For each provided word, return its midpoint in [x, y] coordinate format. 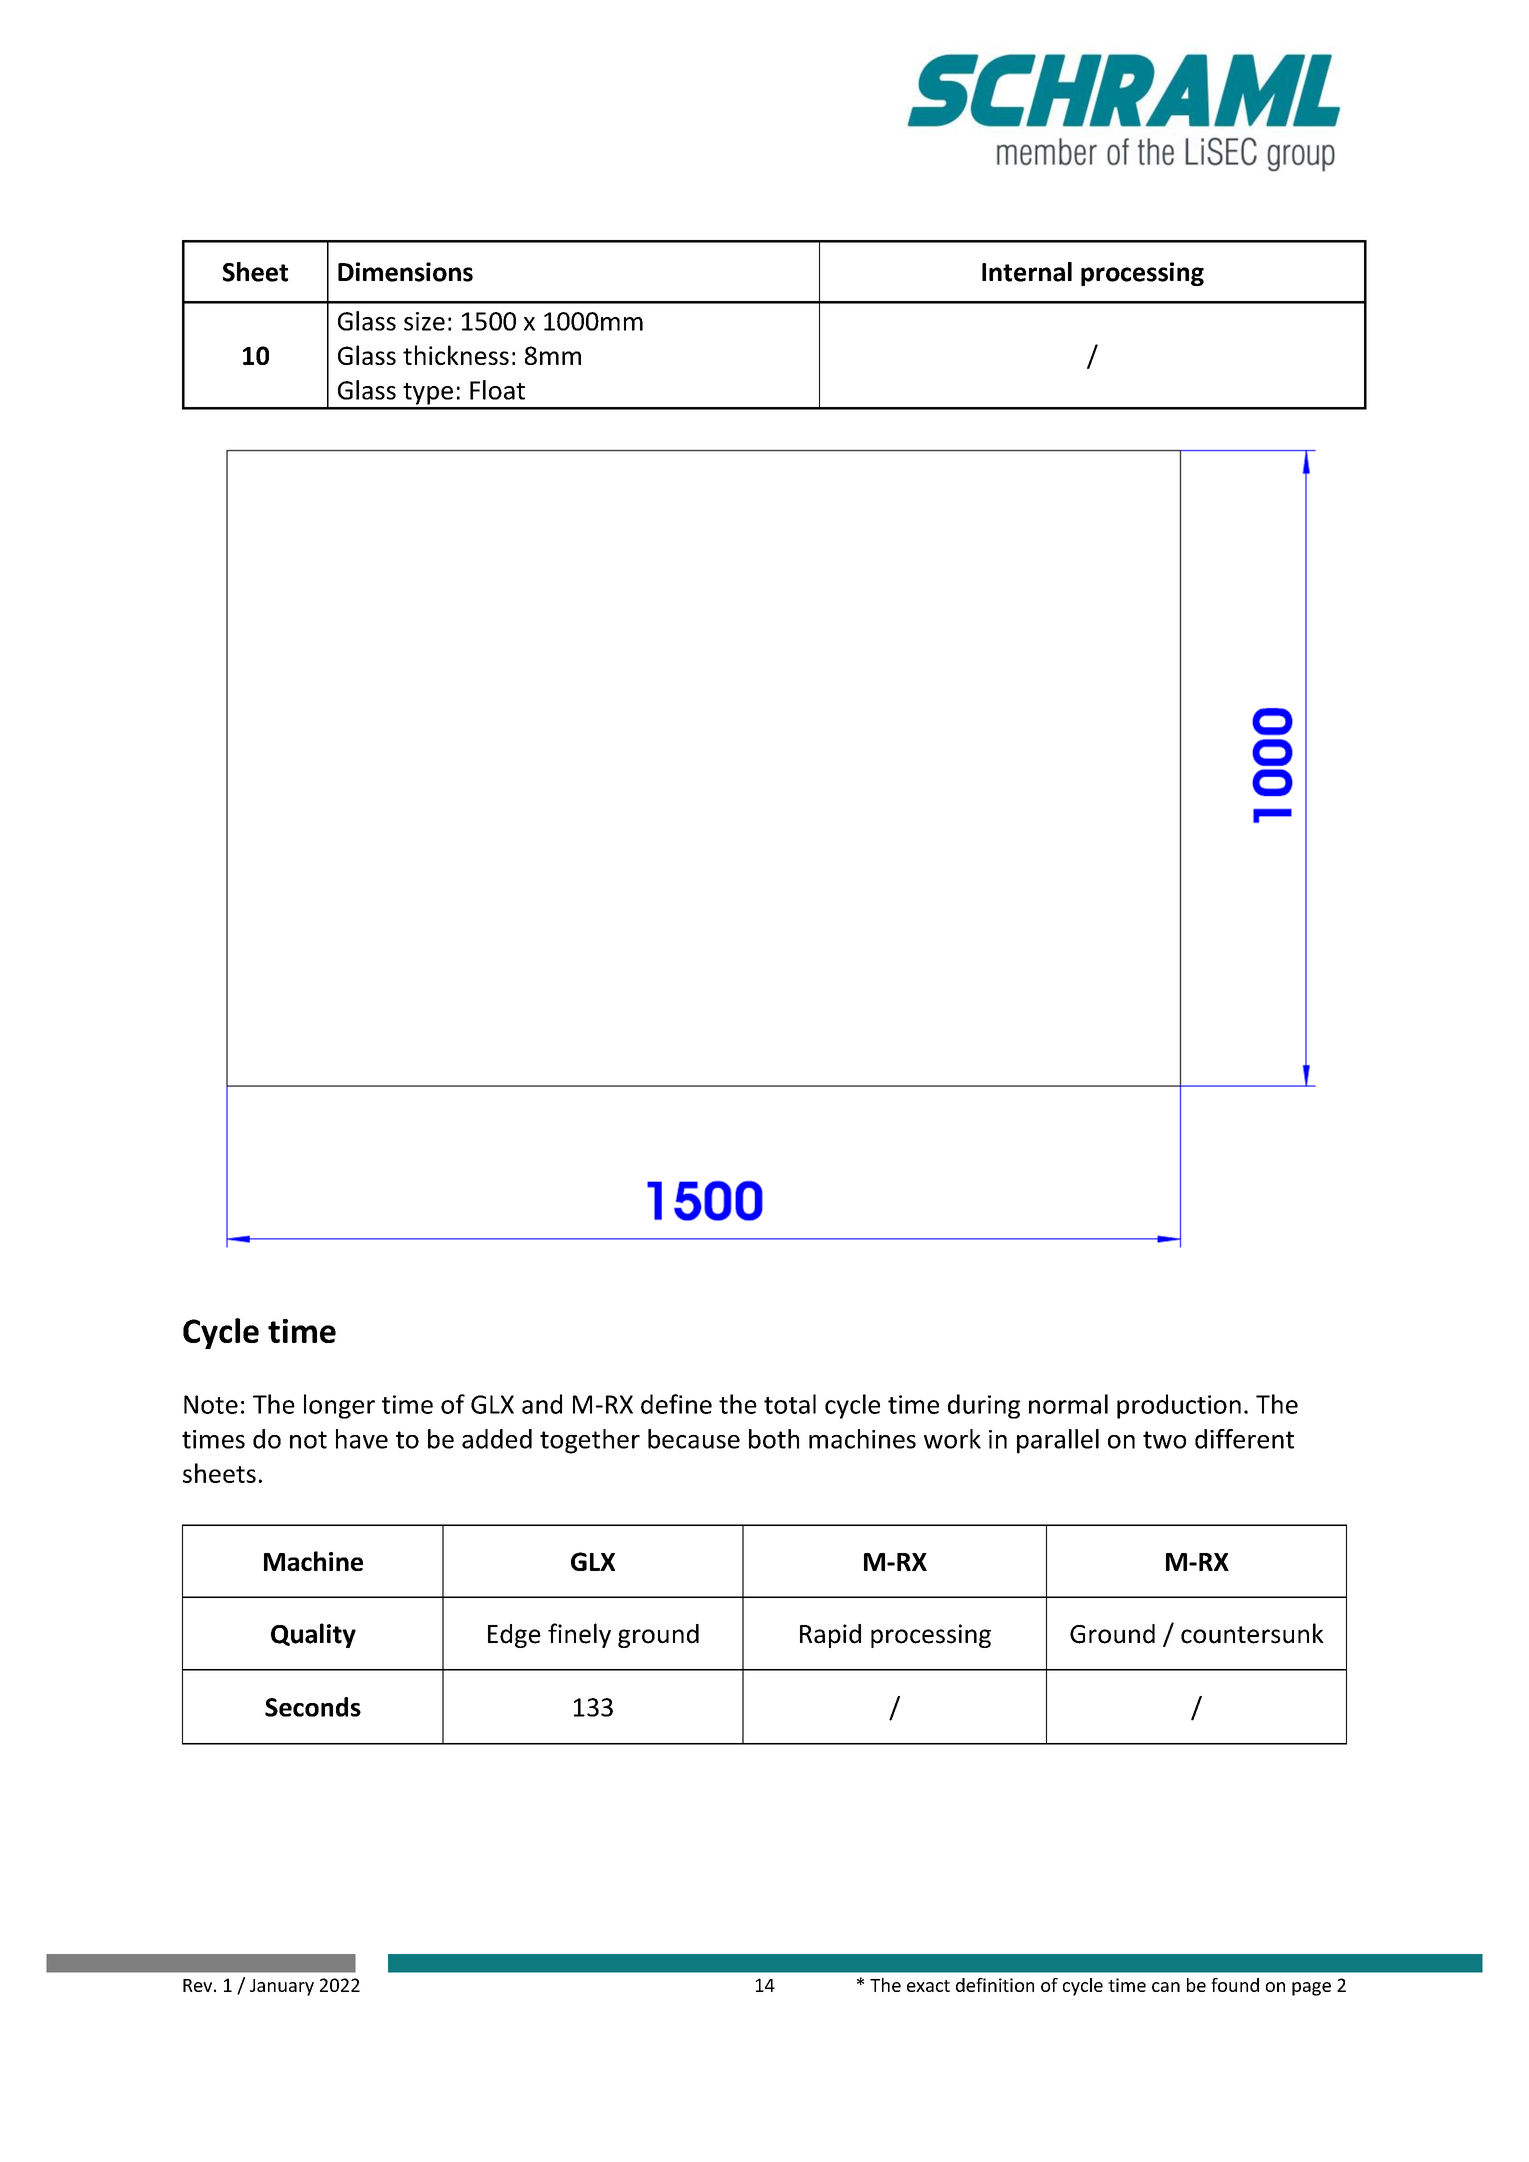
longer [339, 1406]
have [362, 1439]
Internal [1027, 272]
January [282, 1987]
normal [1068, 1404]
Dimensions [405, 272]
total [790, 1404]
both [774, 1439]
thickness [456, 355]
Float [497, 390]
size [424, 321]
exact [928, 1986]
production [1179, 1406]
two [1164, 1440]
